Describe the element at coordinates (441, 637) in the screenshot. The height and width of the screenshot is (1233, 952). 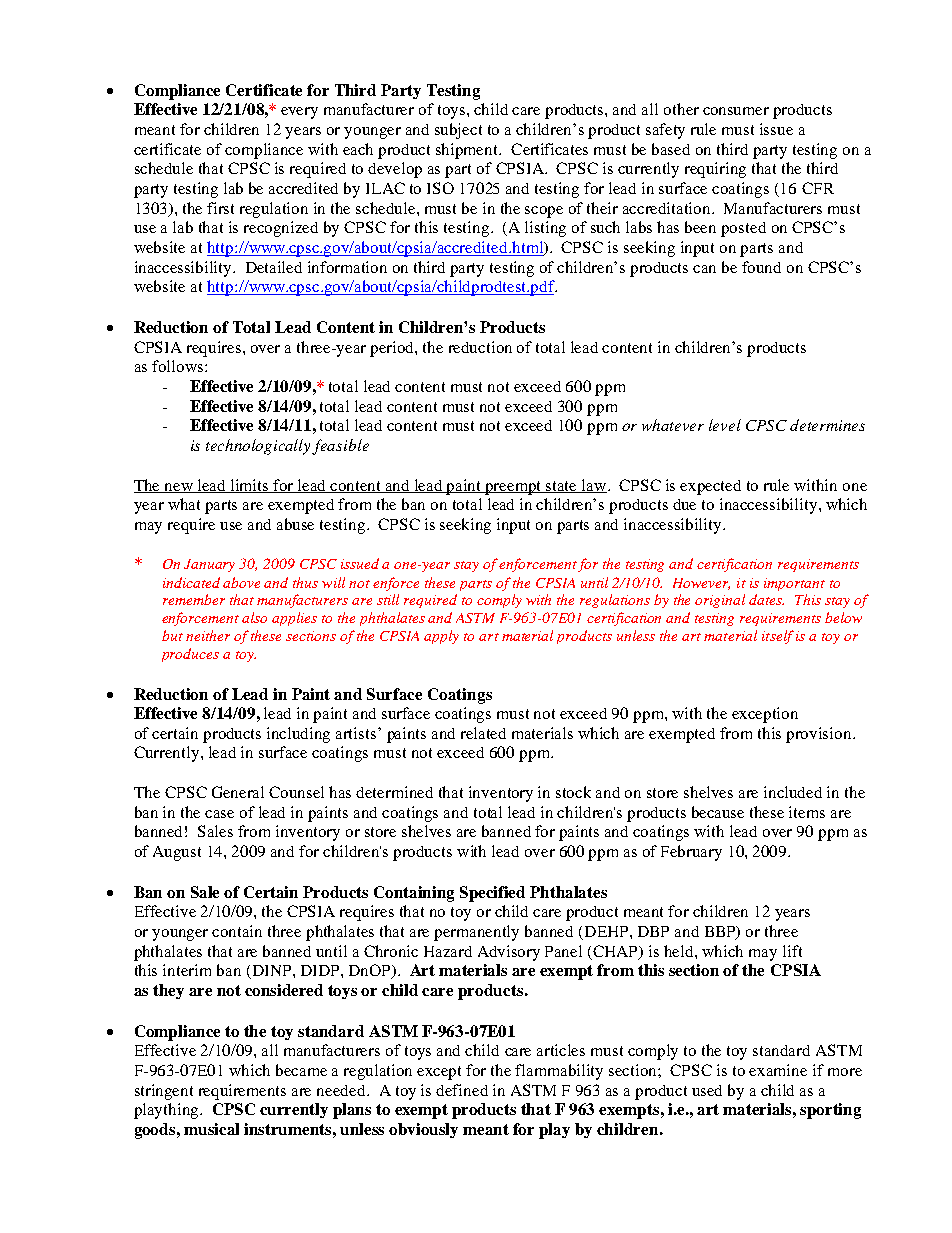
I see `apply` at that location.
